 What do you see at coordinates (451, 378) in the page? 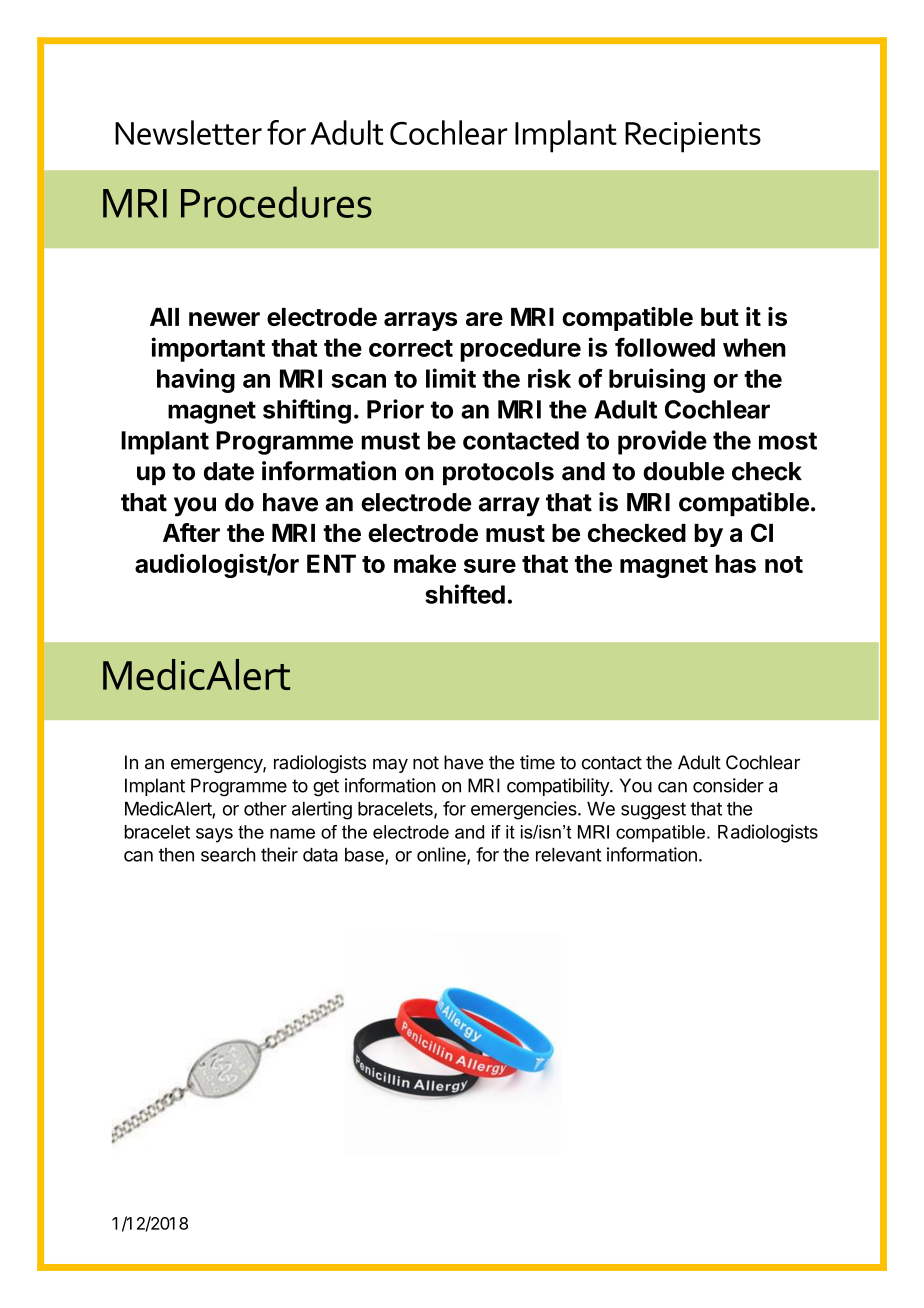
I see `limit` at bounding box center [451, 378].
